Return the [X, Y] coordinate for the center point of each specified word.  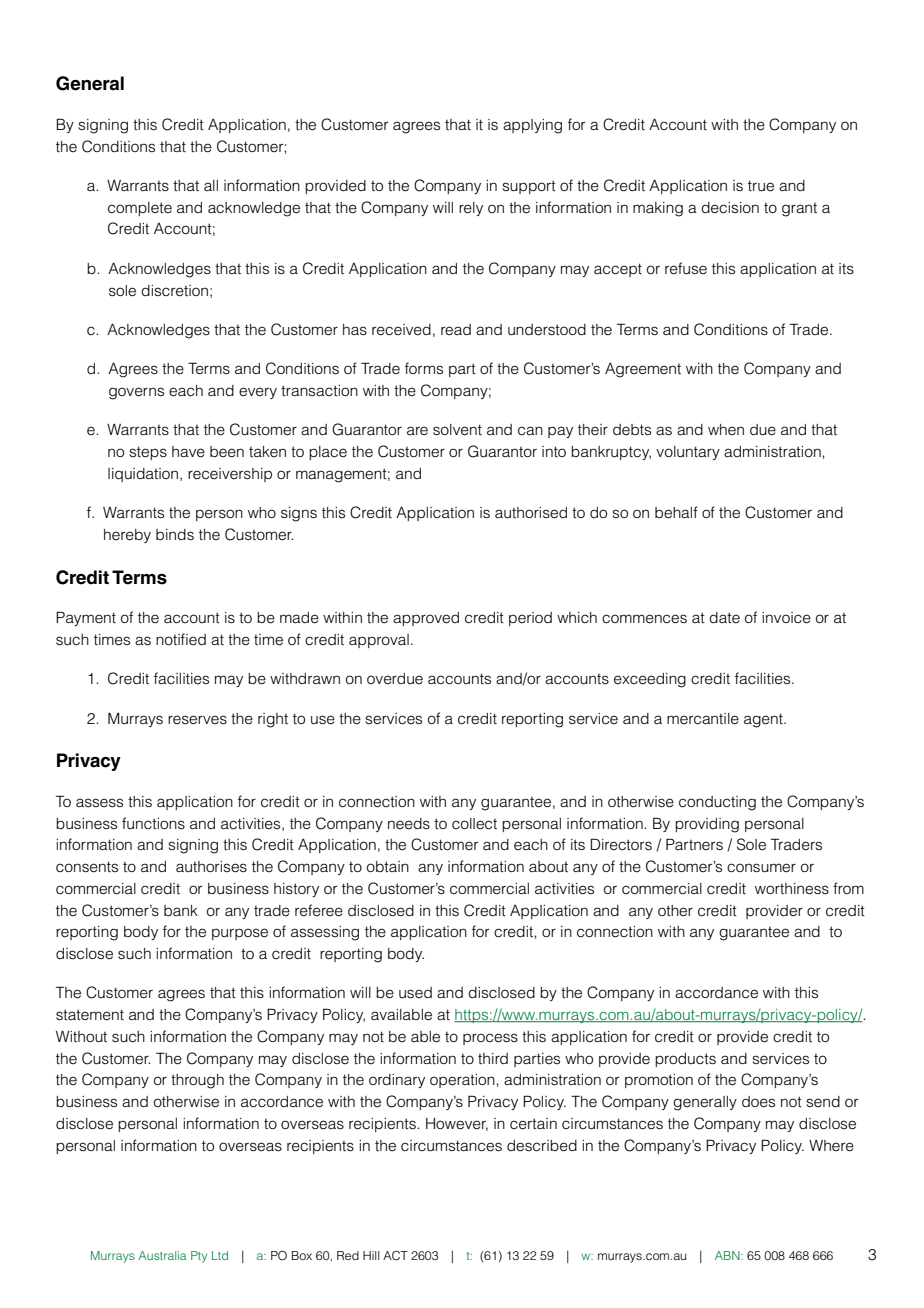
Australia [162, 1255]
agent [764, 720]
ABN [728, 1255]
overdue [395, 679]
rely [471, 209]
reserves [197, 720]
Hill [371, 1255]
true [761, 186]
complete [140, 209]
